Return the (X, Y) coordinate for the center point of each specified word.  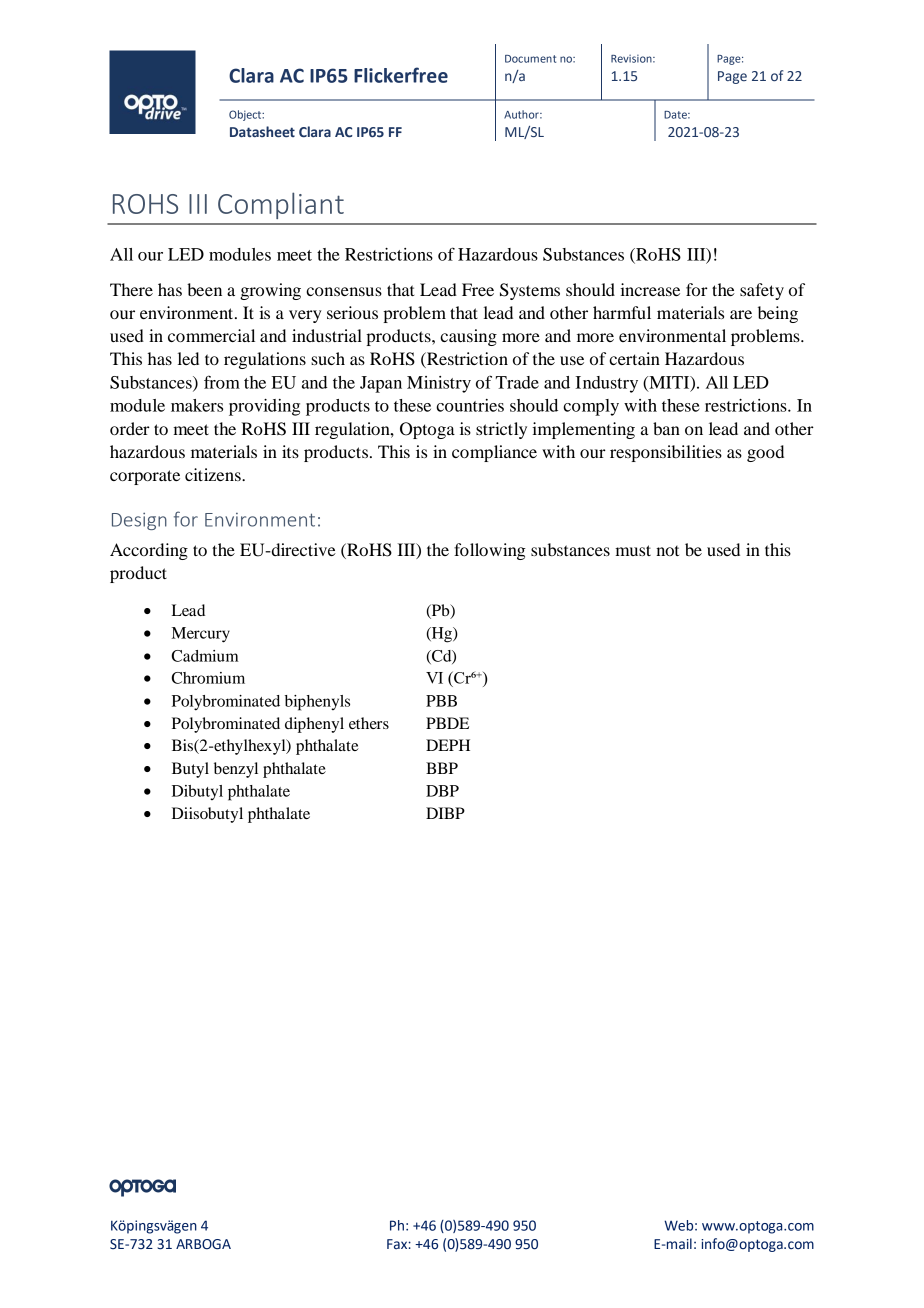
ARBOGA (203, 1244)
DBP (442, 791)
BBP (442, 768)
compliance (494, 453)
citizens (214, 474)
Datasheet (262, 132)
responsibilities (666, 453)
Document (530, 59)
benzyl (236, 770)
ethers (369, 723)
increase (650, 289)
